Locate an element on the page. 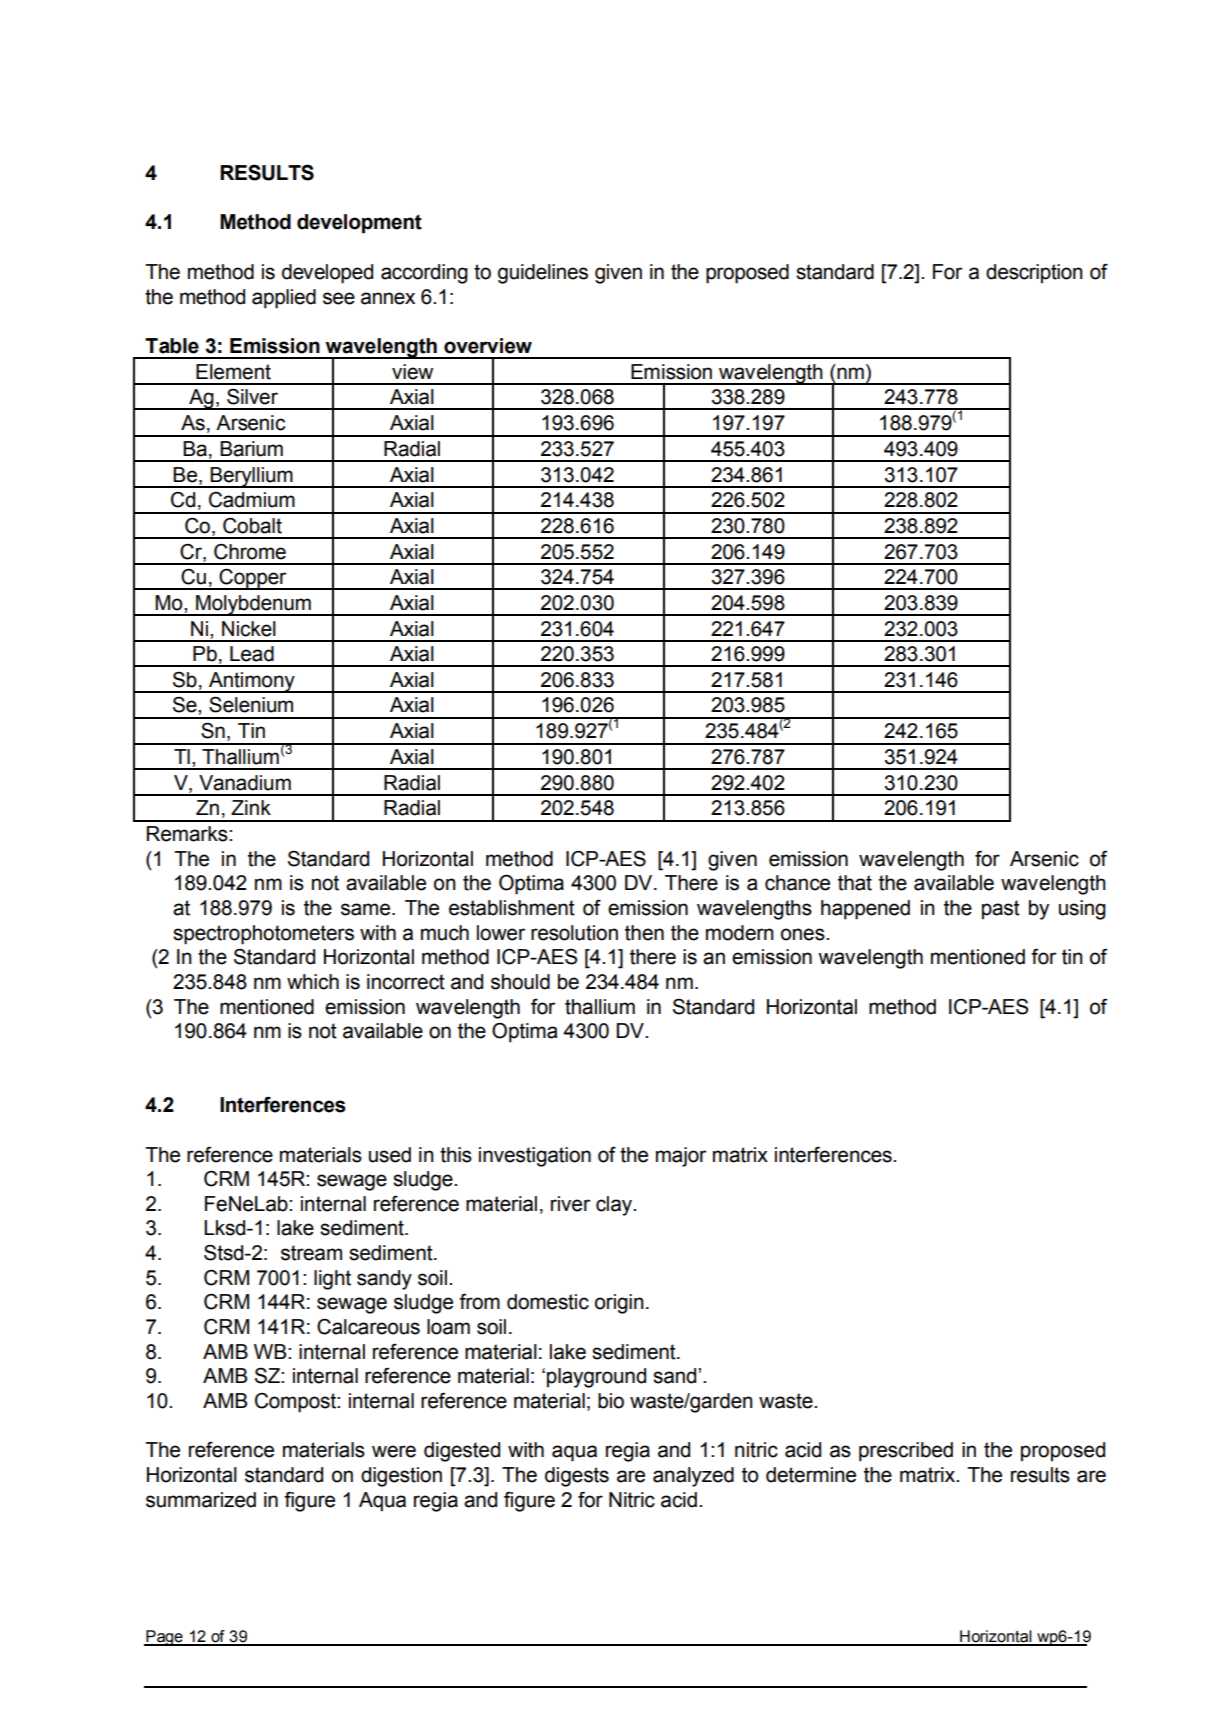 The image size is (1224, 1728). Molybdenum is located at coordinates (253, 605).
